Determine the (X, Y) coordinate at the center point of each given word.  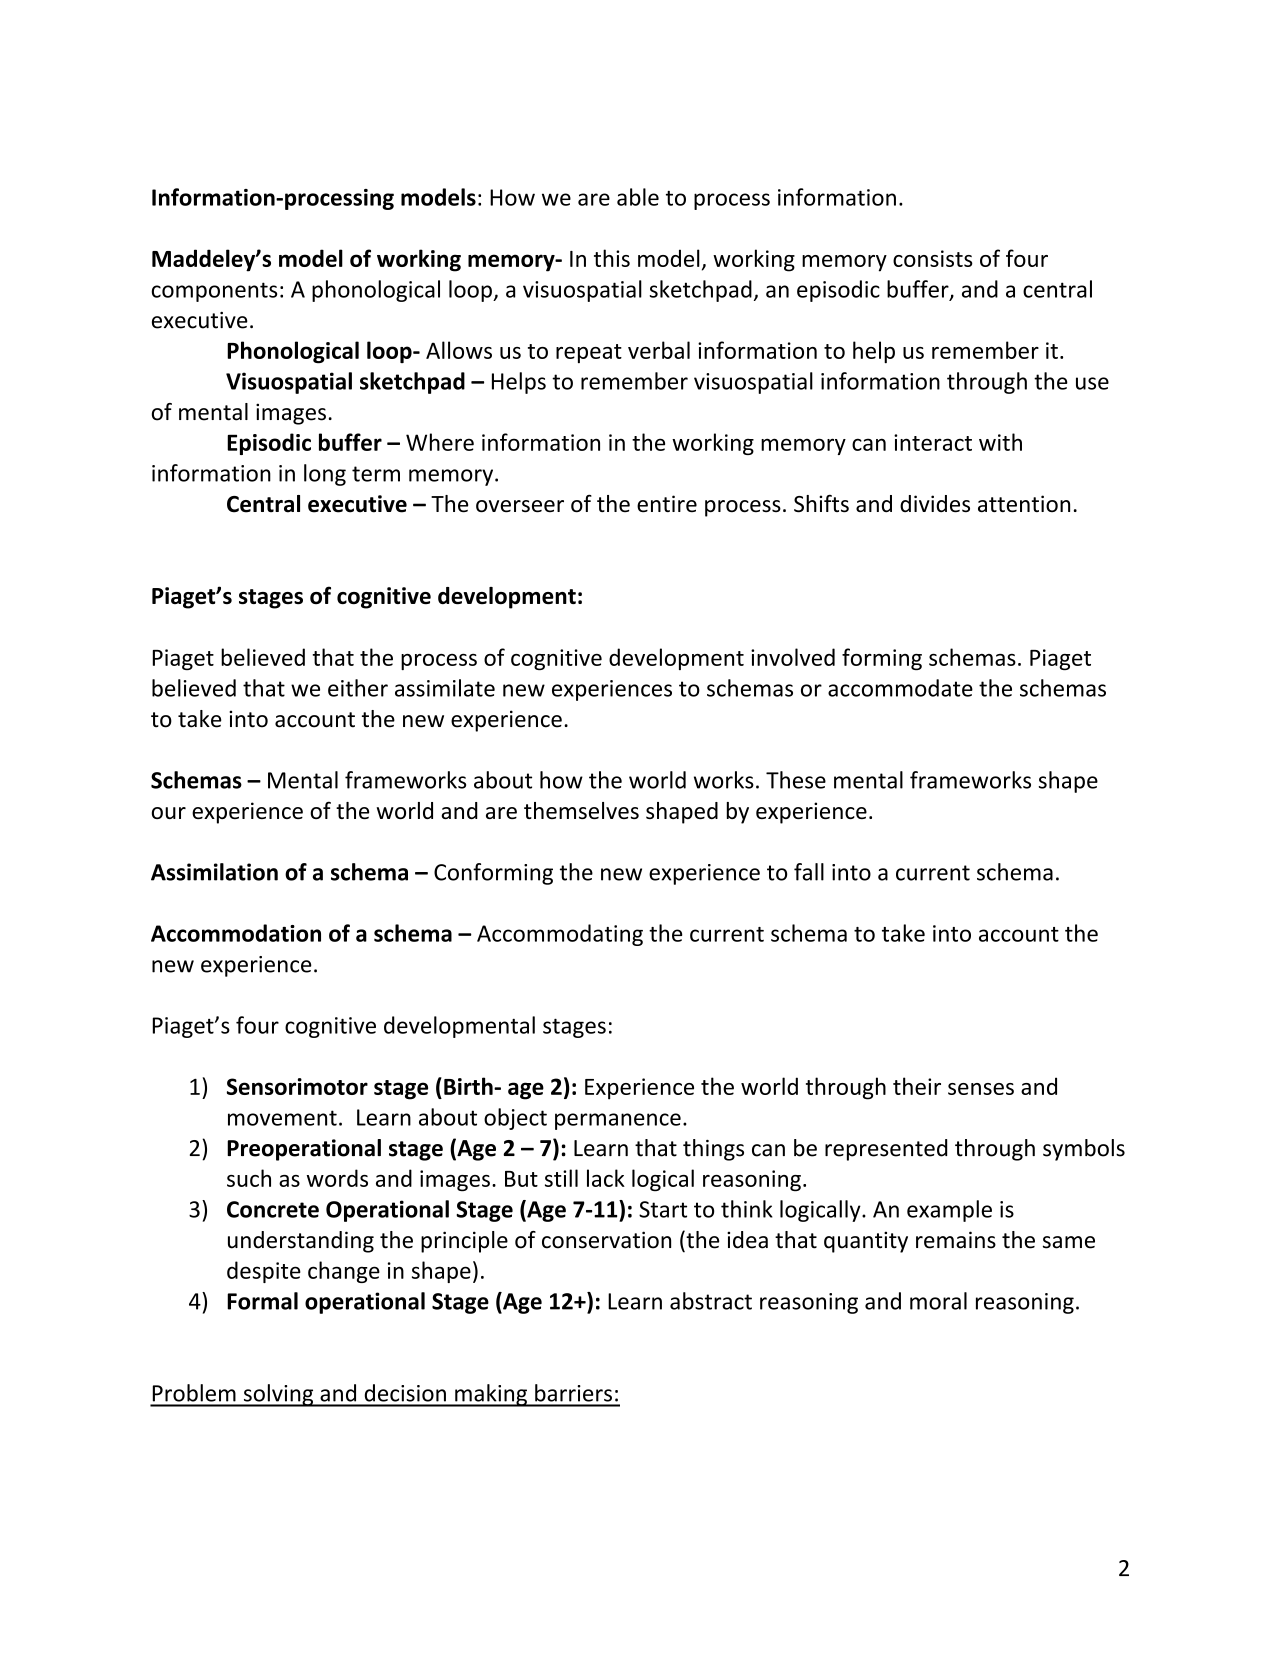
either (358, 688)
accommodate (900, 688)
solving (278, 1395)
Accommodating (560, 935)
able (638, 197)
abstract (711, 1301)
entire (667, 504)
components (214, 292)
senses (981, 1089)
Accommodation (236, 933)
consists (933, 258)
